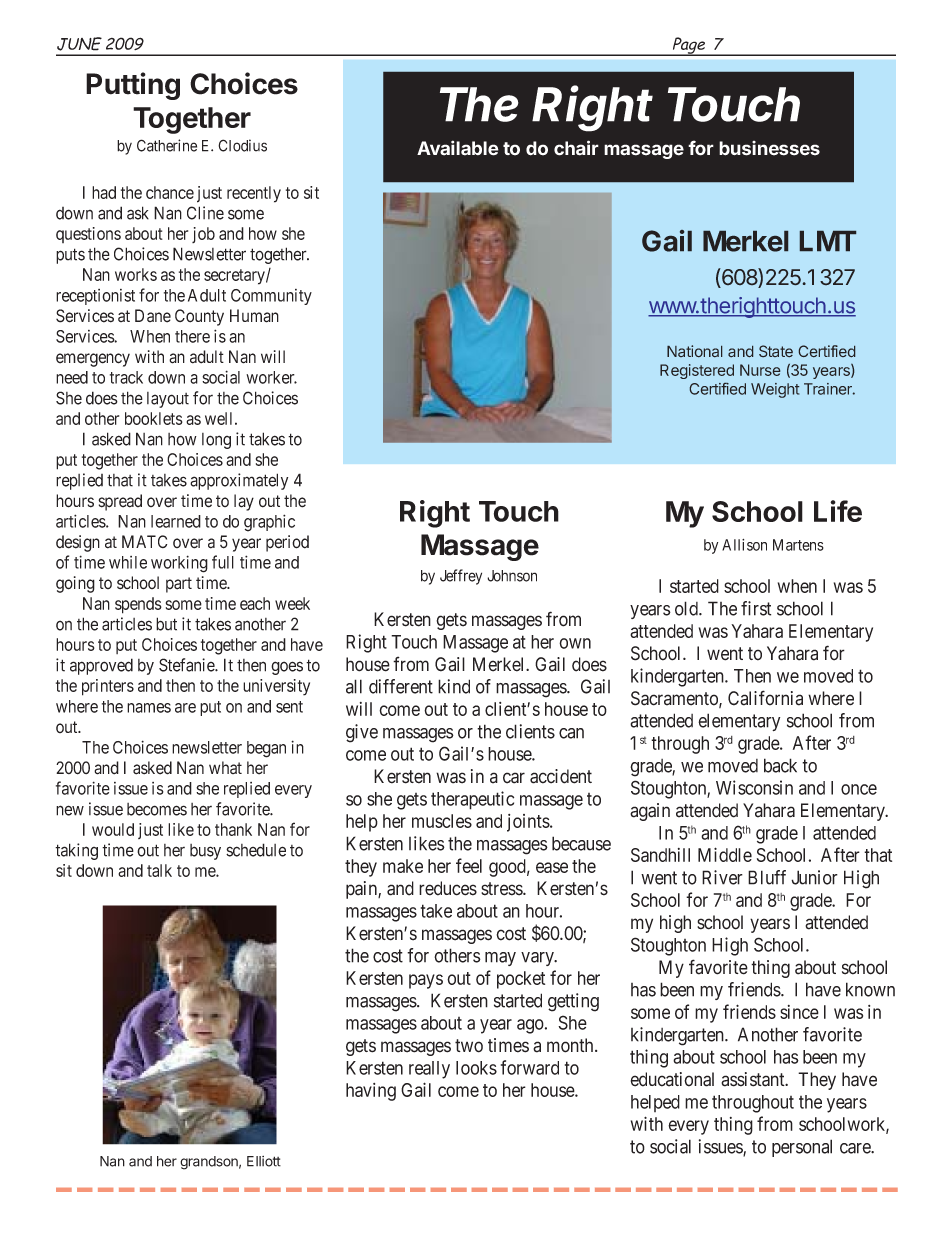 The image size is (952, 1233). I want to click on Elliott, so click(264, 1161).
